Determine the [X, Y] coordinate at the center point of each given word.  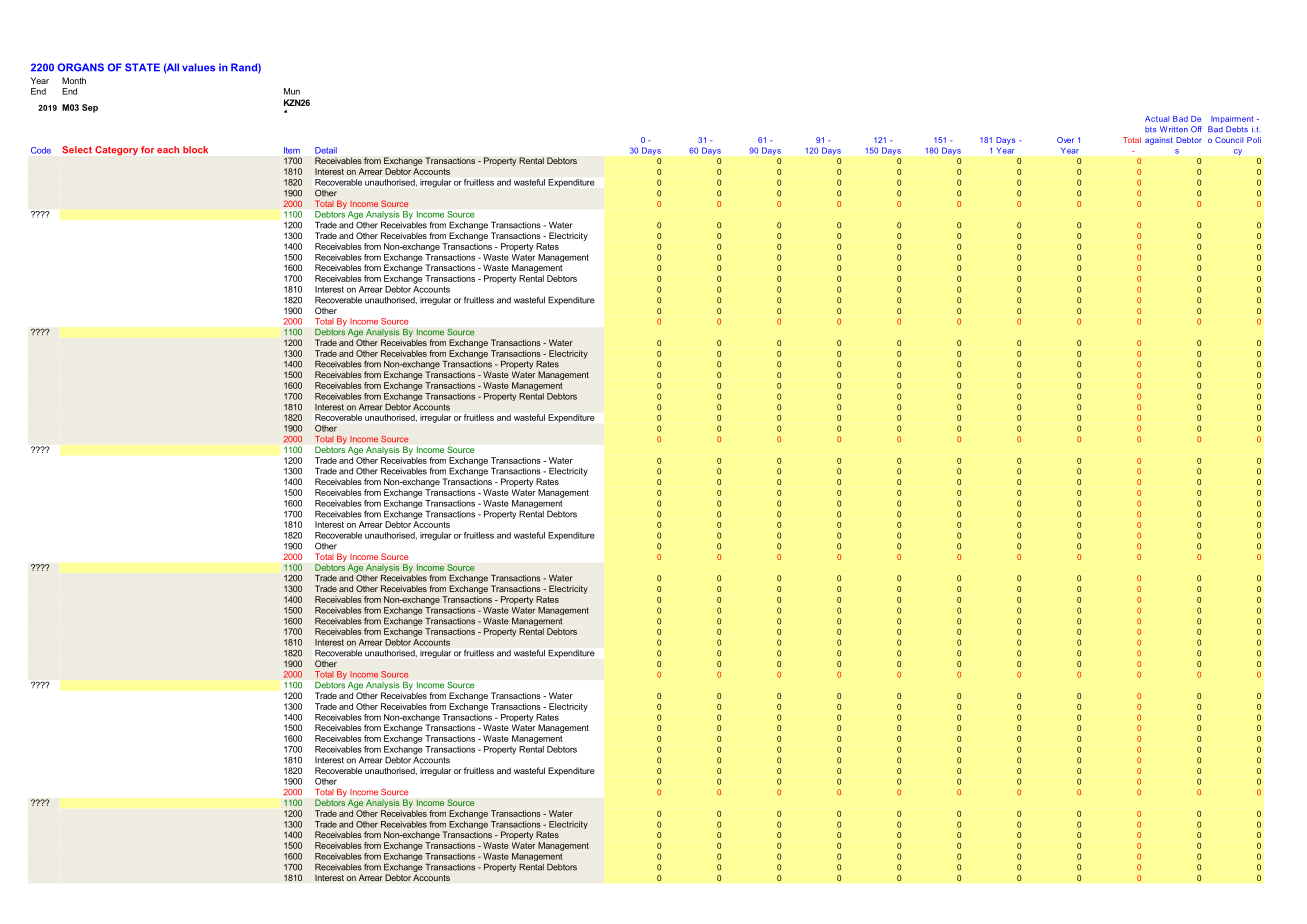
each [168, 149]
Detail [326, 150]
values [198, 67]
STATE [142, 67]
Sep [90, 108]
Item [292, 150]
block [195, 149]
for [147, 149]
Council [1229, 140]
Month [74, 80]
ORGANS [81, 67]
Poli [1254, 140]
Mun [292, 91]
